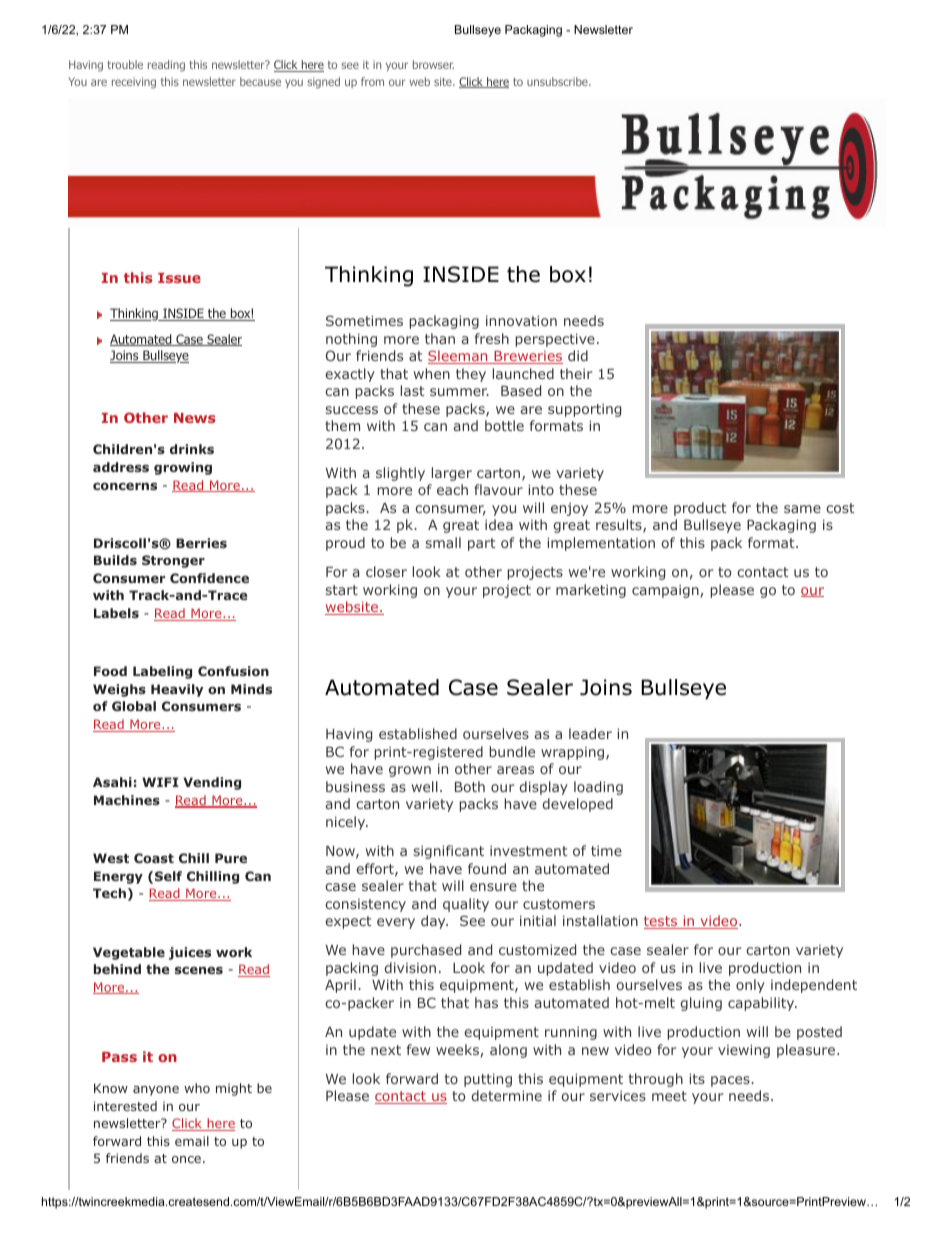 The width and height of the document is (952, 1233). What do you see at coordinates (488, 1080) in the document?
I see `putting` at bounding box center [488, 1080].
